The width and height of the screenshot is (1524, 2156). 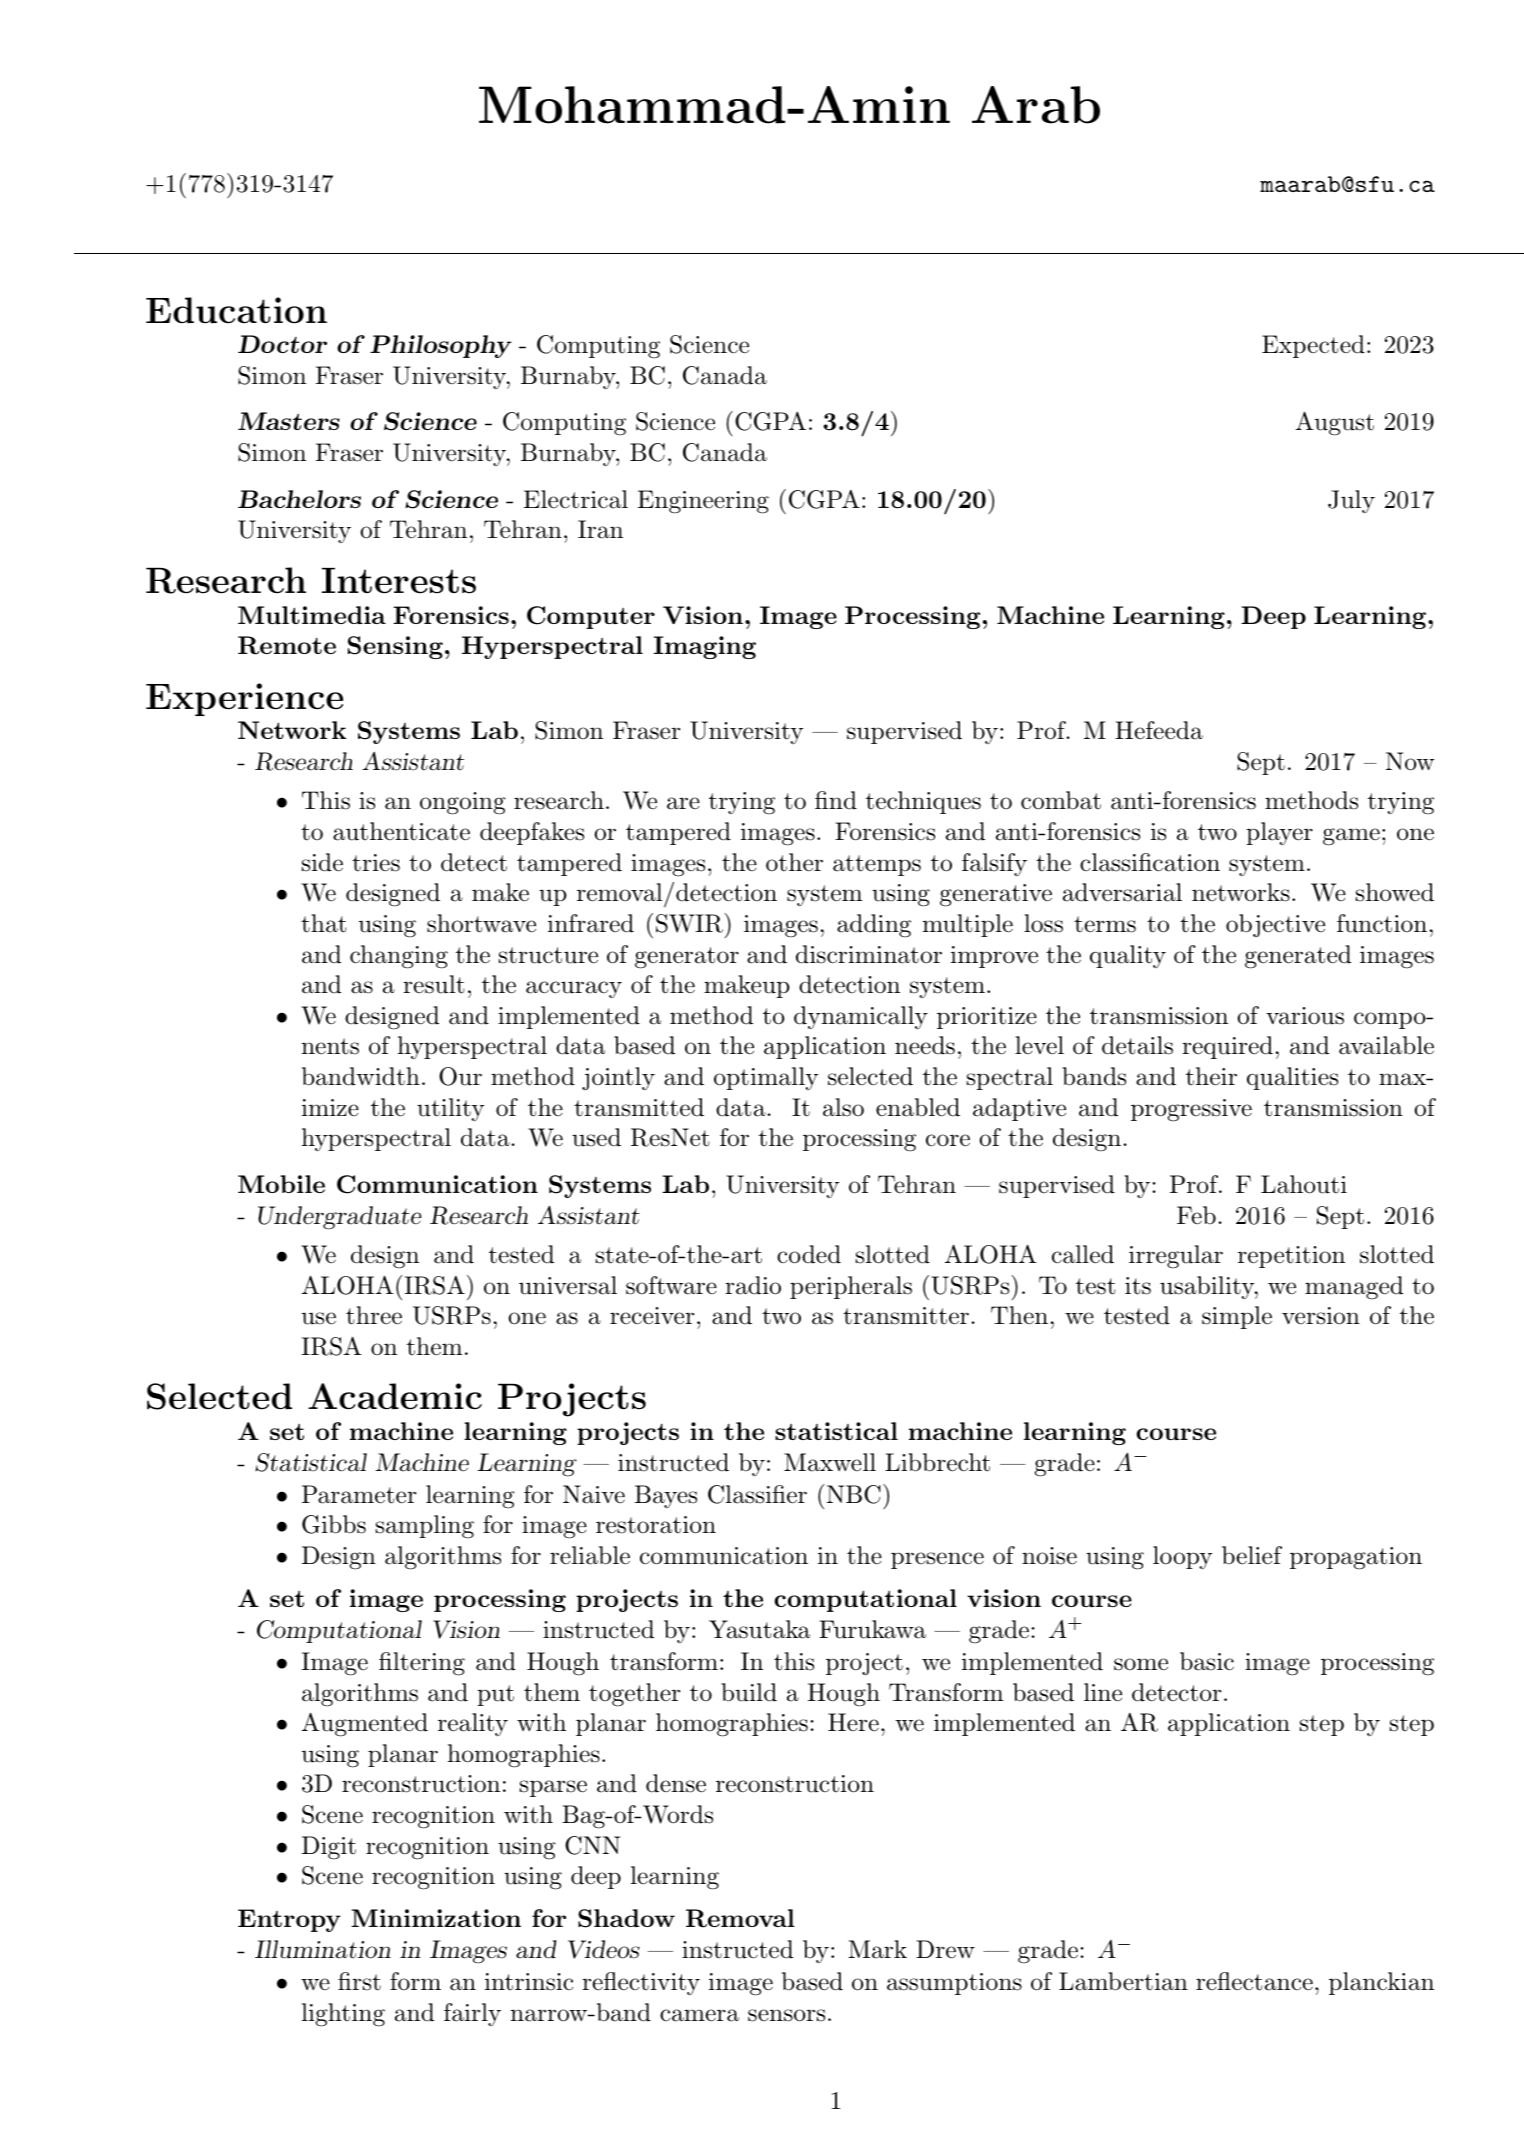 What do you see at coordinates (749, 1692) in the screenshot?
I see `build` at bounding box center [749, 1692].
